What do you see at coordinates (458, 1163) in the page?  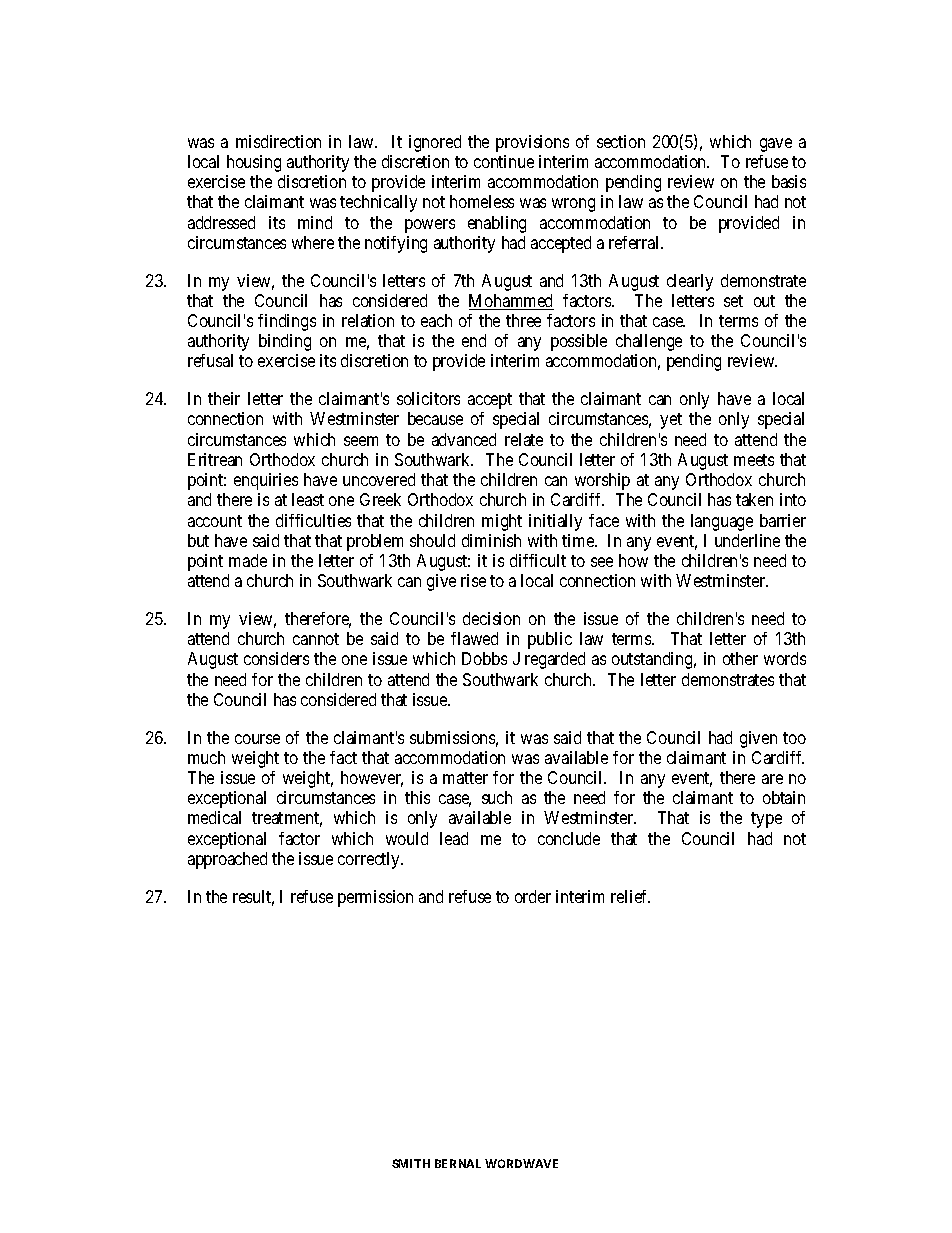 I see `BERNAL` at bounding box center [458, 1163].
